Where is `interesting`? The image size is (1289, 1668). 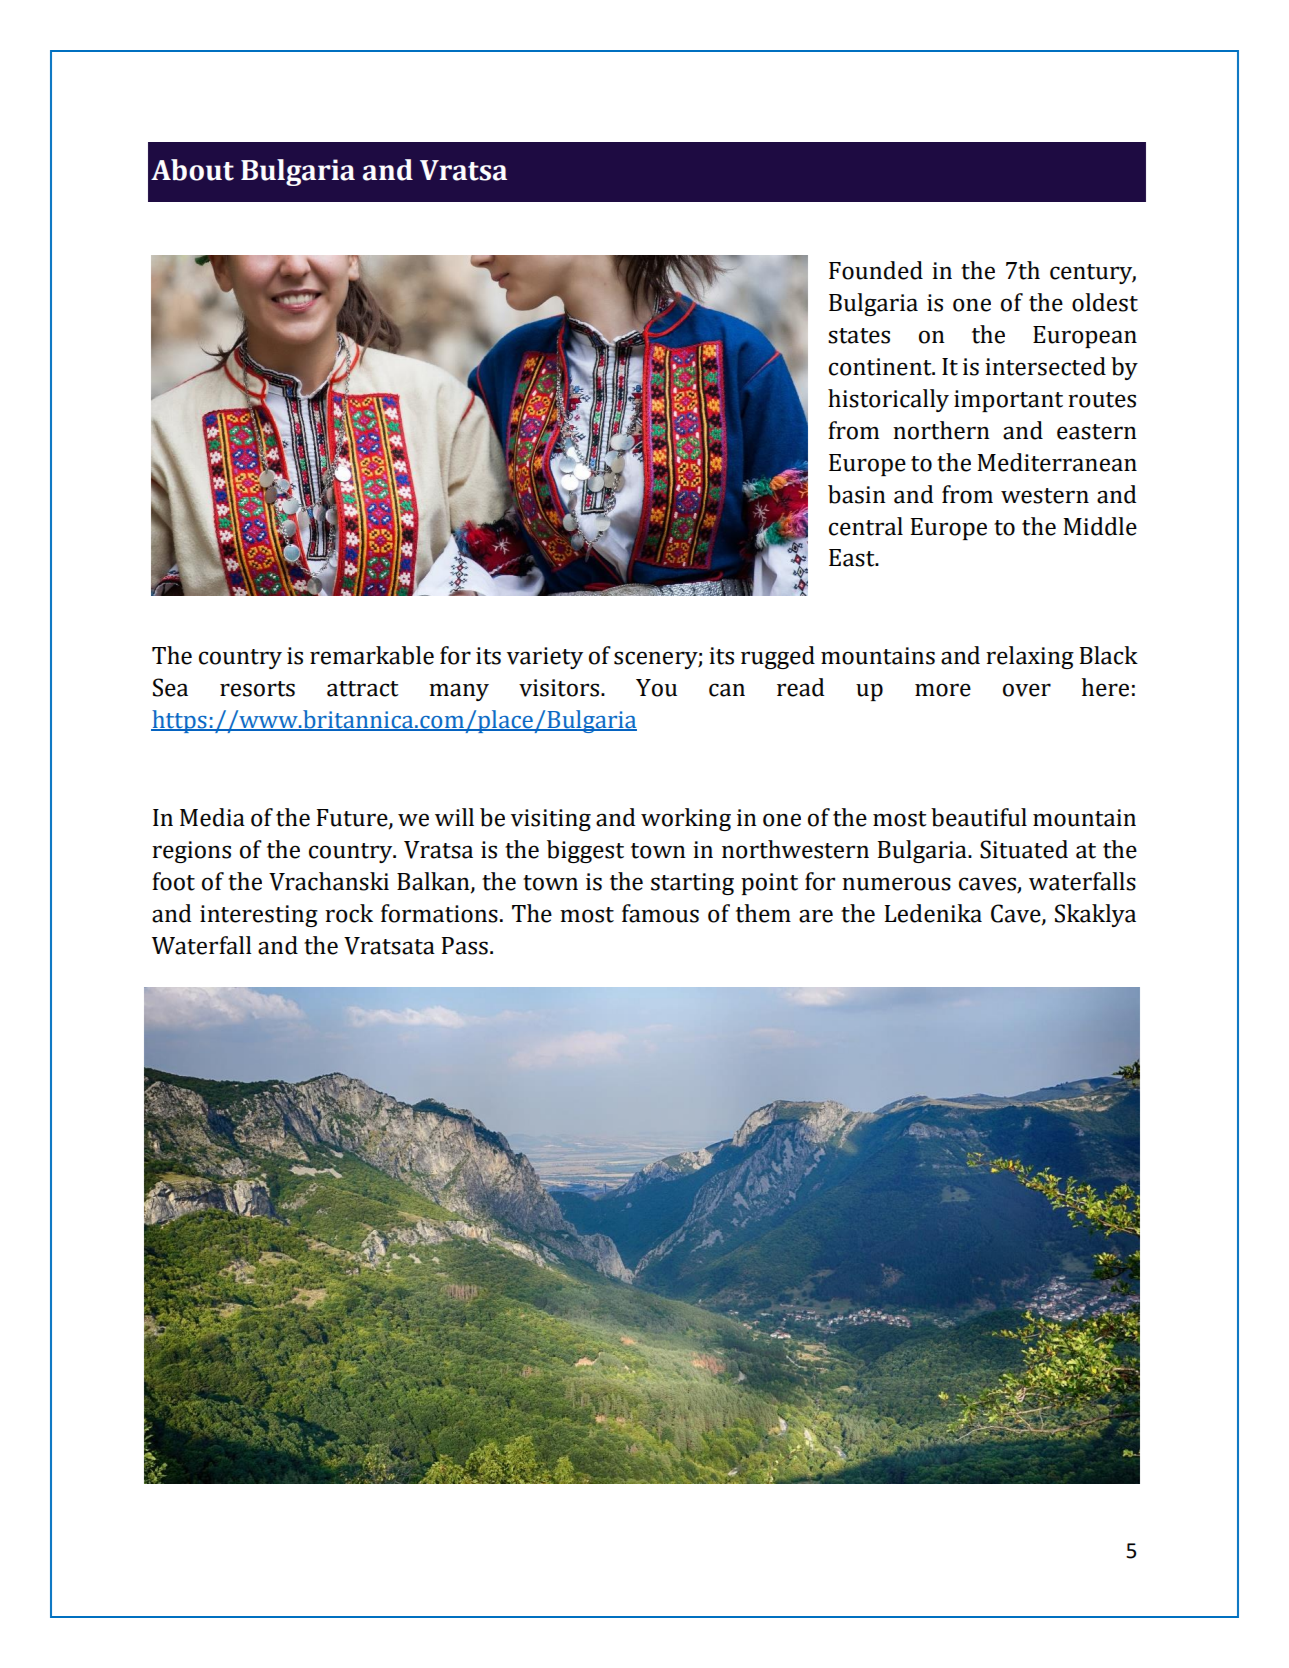
interesting is located at coordinates (259, 916).
